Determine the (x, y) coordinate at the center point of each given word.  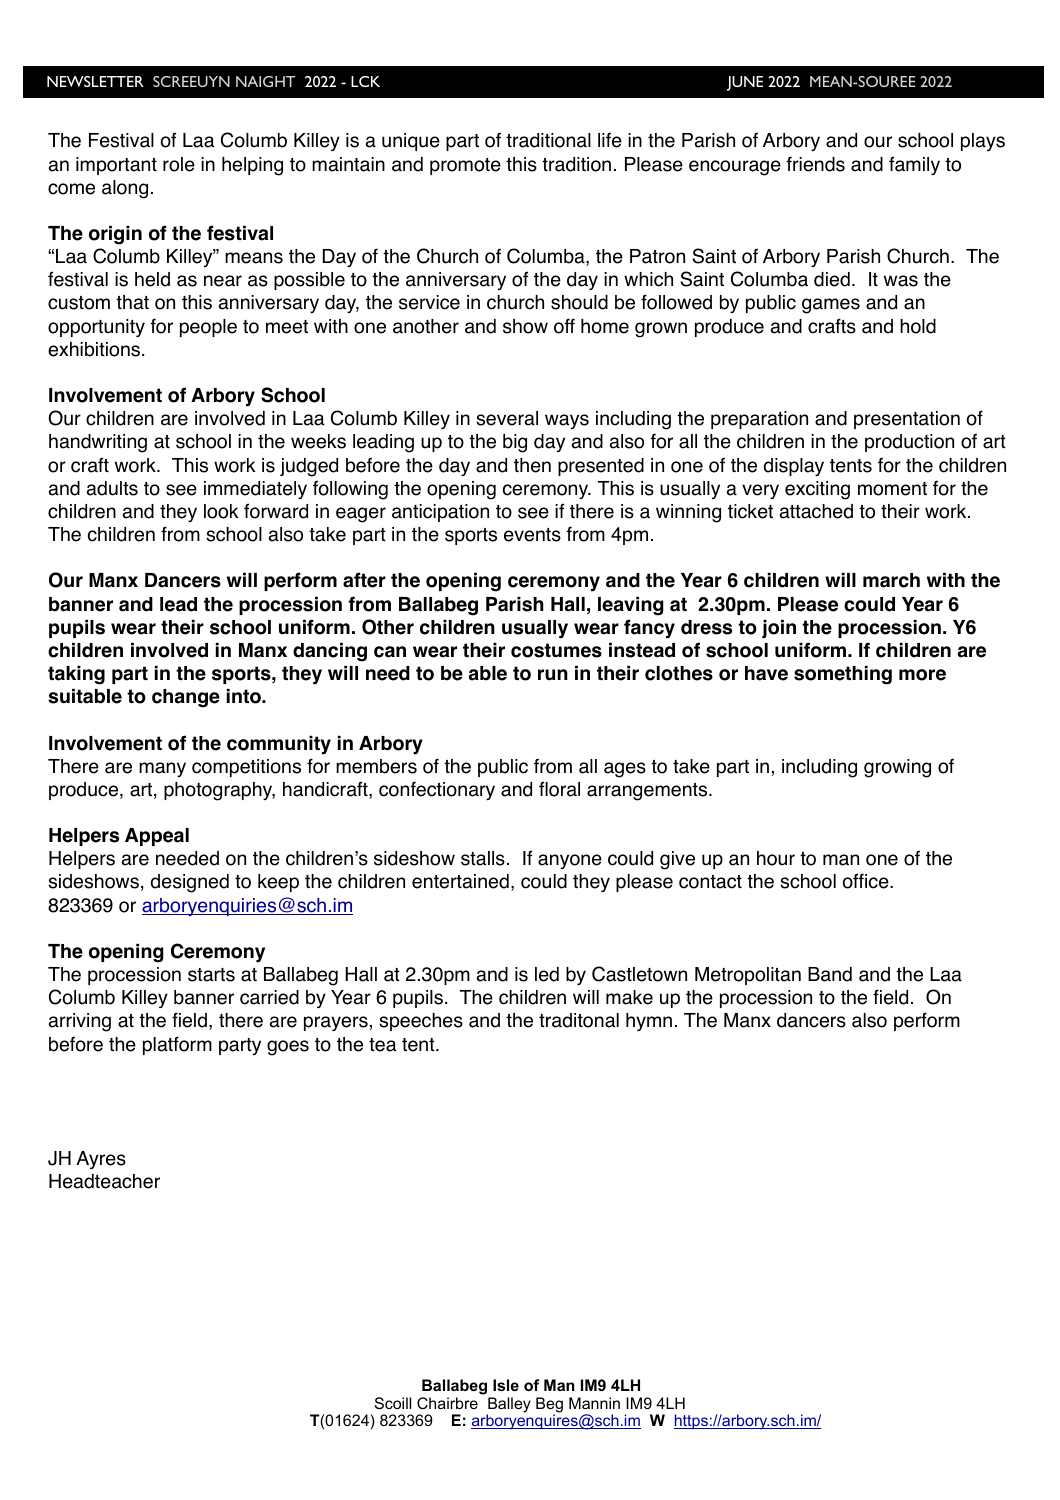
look (221, 511)
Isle (506, 1385)
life (610, 140)
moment (892, 489)
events (532, 535)
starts (211, 975)
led (547, 974)
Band (830, 974)
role (179, 164)
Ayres (101, 1160)
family (914, 165)
